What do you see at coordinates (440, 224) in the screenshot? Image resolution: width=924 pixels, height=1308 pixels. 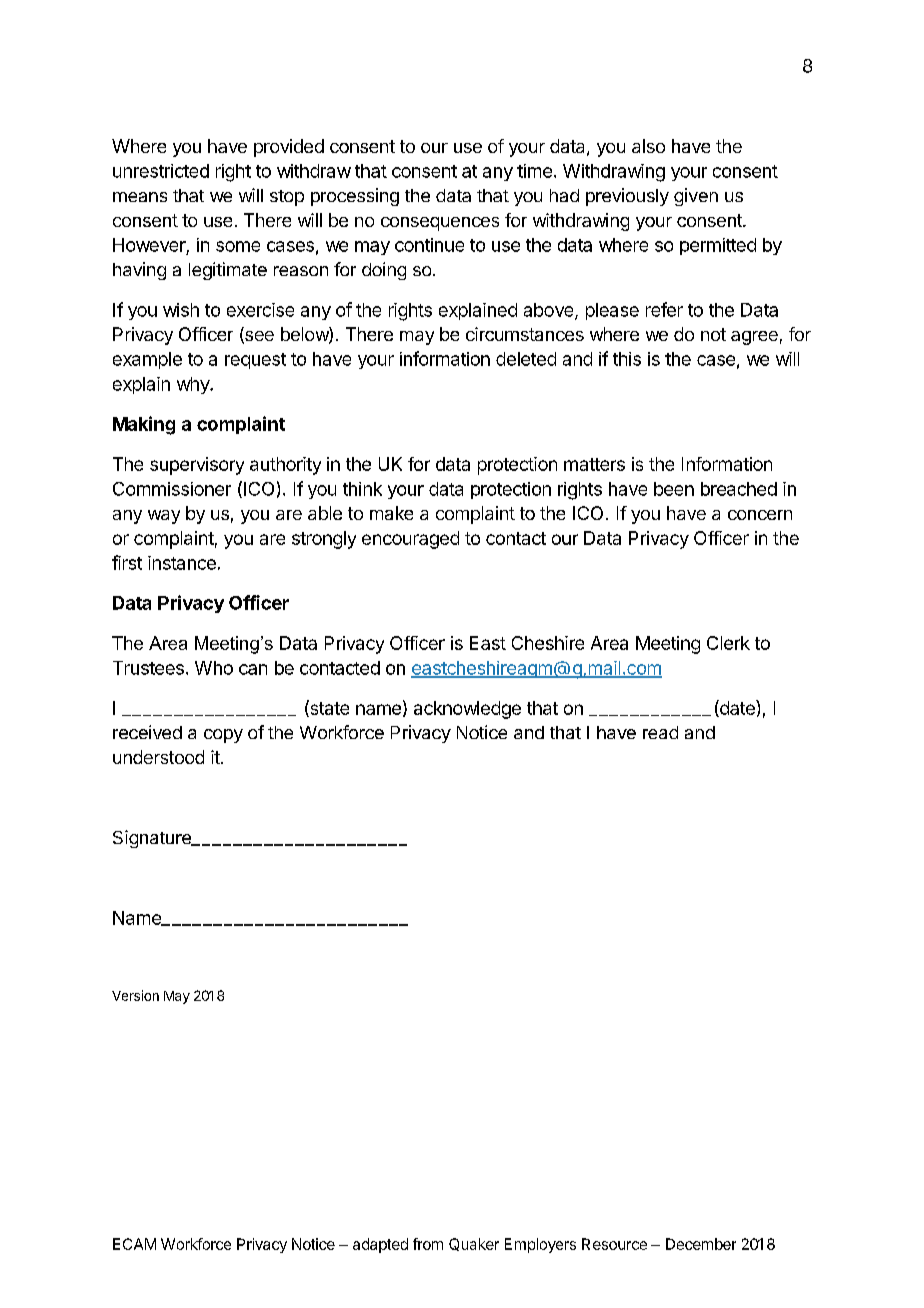 I see `consequences` at bounding box center [440, 224].
